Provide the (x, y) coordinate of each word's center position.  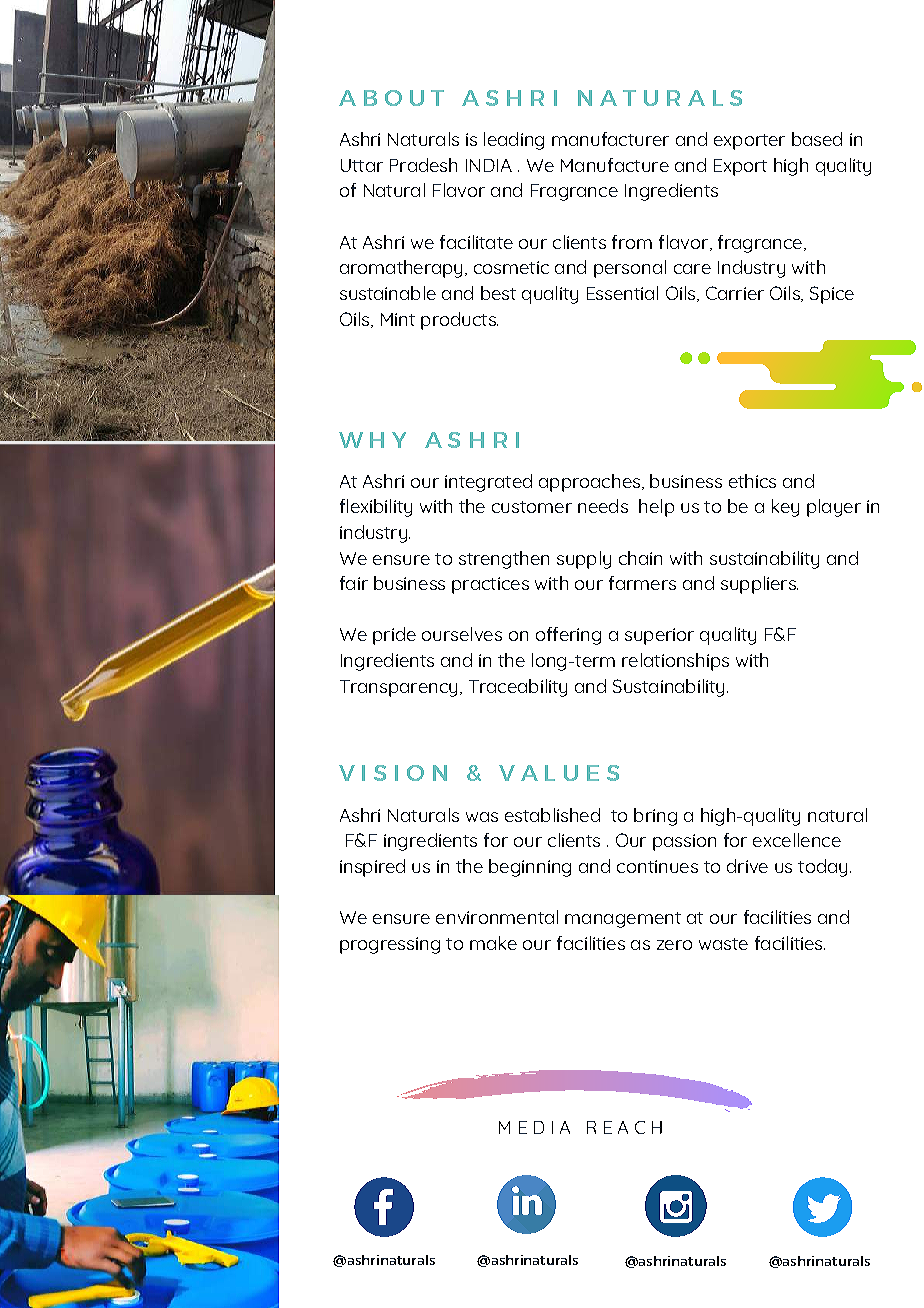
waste (723, 944)
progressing (390, 945)
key (785, 508)
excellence (797, 840)
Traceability (518, 688)
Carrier (735, 293)
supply (584, 560)
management (623, 920)
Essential (622, 293)
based (817, 139)
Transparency (398, 688)
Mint (398, 319)
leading (514, 141)
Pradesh (423, 165)
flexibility (376, 508)
